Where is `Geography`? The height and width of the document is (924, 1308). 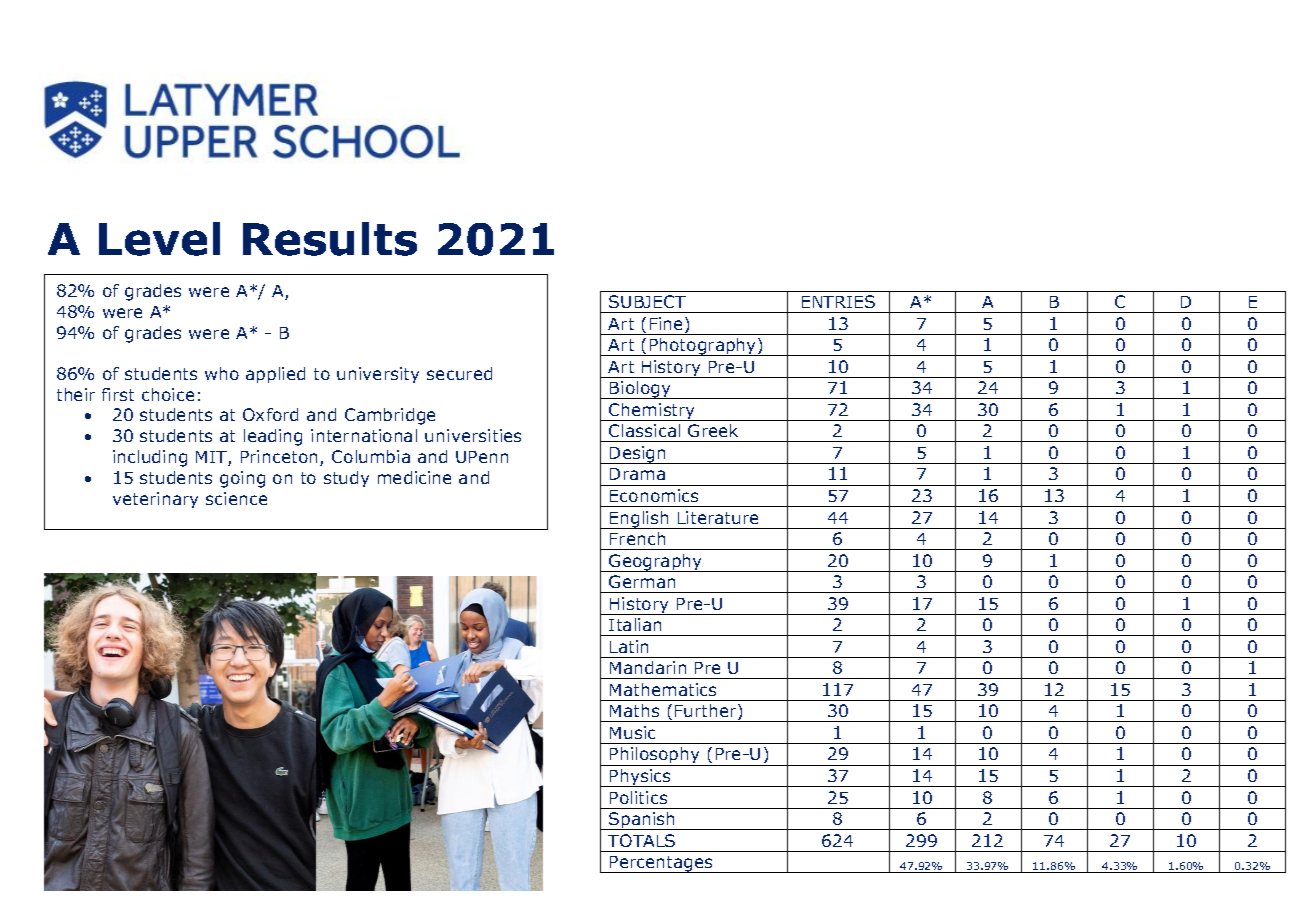 Geography is located at coordinates (656, 563).
